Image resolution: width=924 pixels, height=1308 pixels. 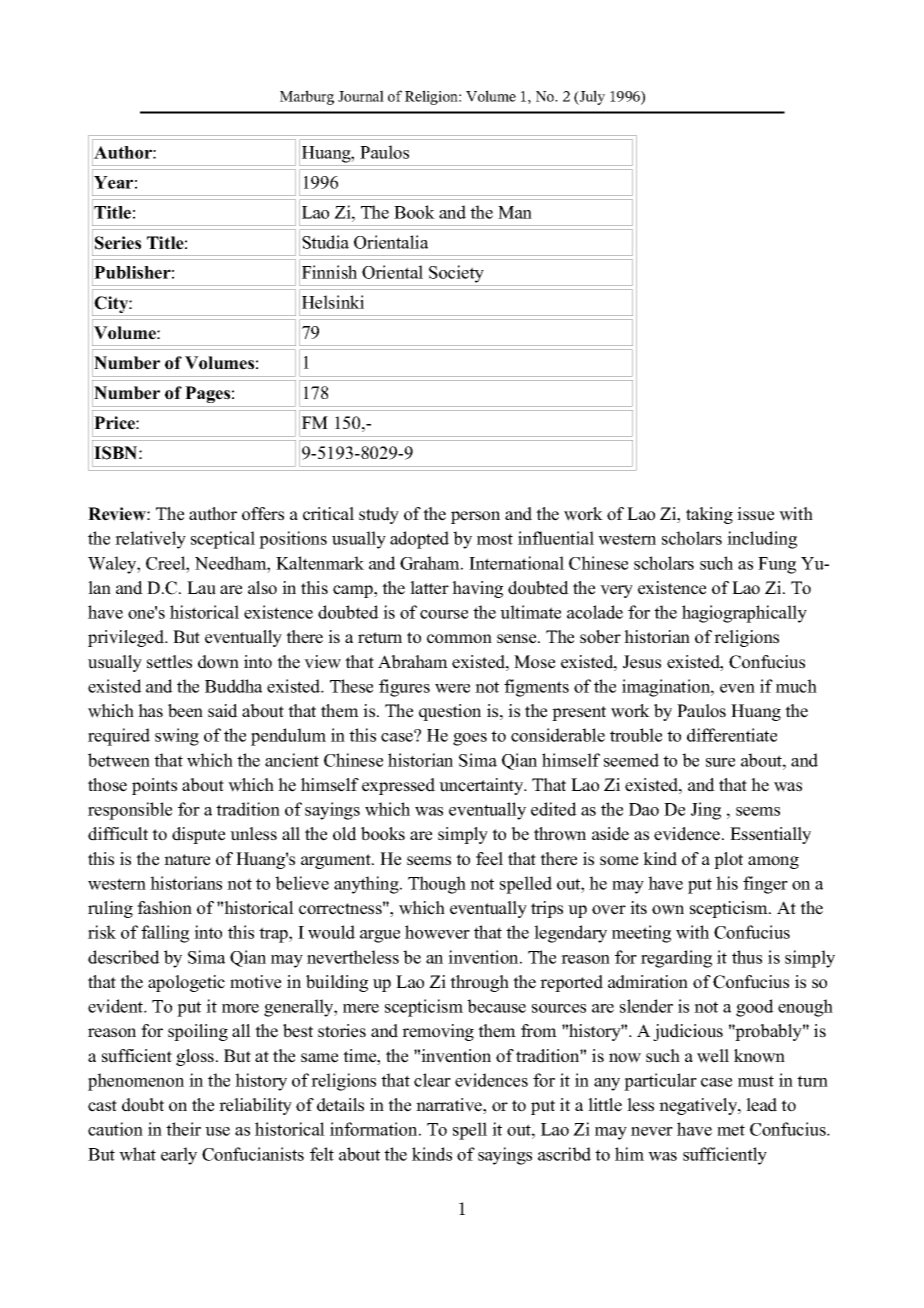 What do you see at coordinates (118, 243) in the screenshot?
I see `Series` at bounding box center [118, 243].
